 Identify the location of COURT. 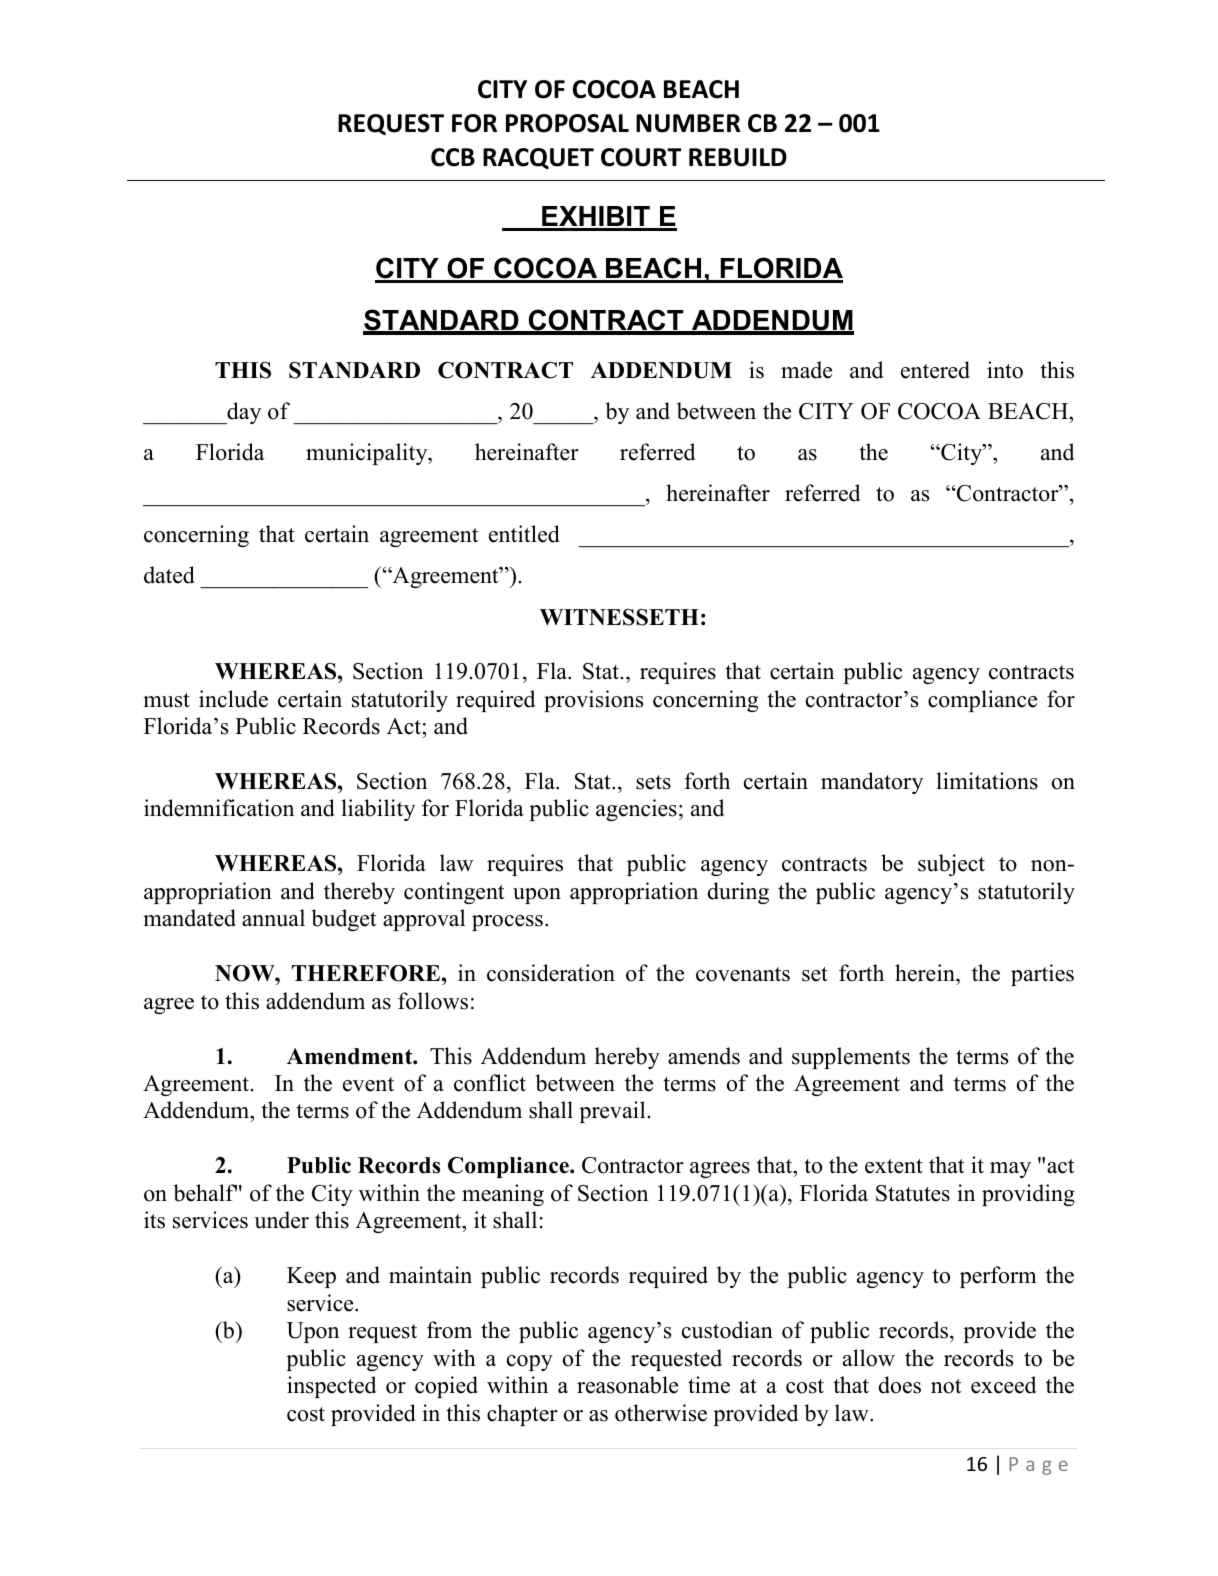
(641, 157).
